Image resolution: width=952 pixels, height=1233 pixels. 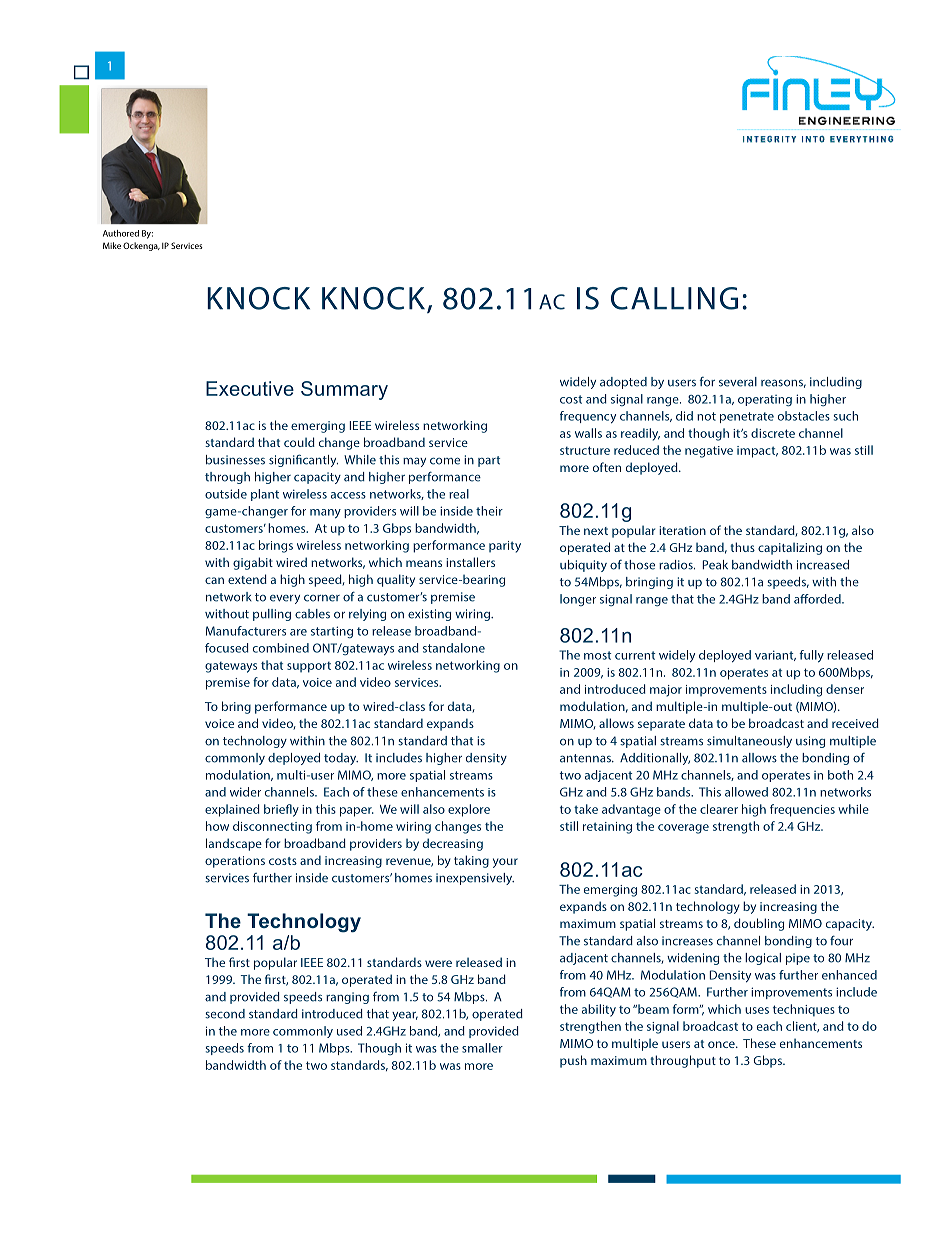 What do you see at coordinates (738, 382) in the screenshot?
I see `several` at bounding box center [738, 382].
